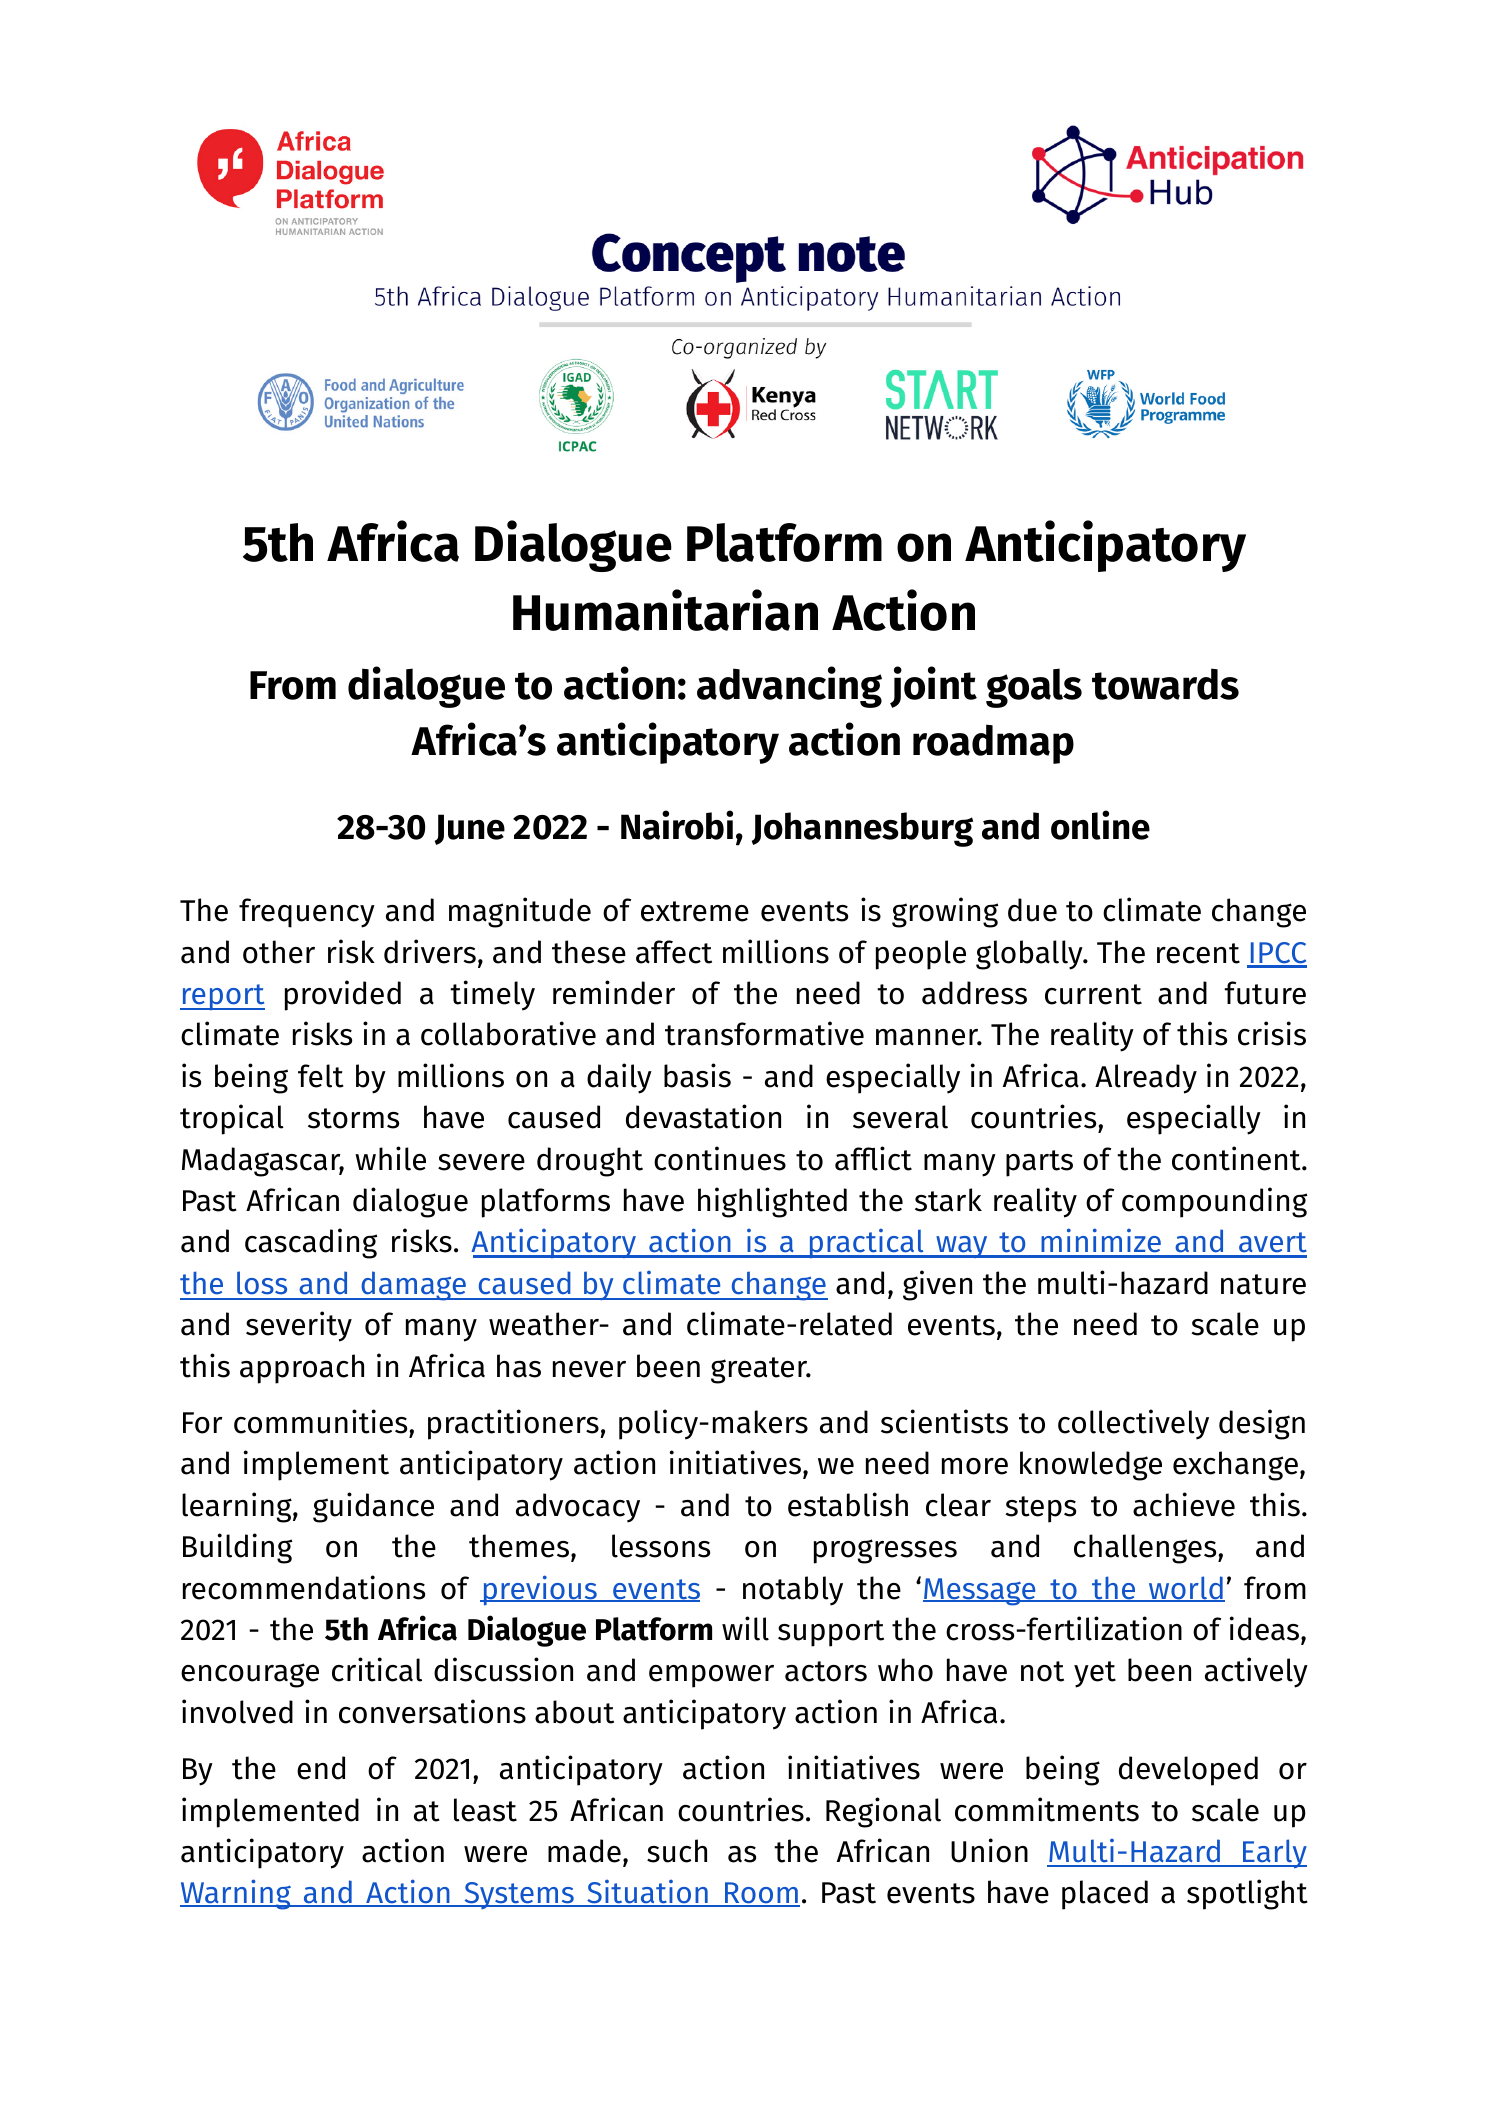 Image resolution: width=1490 pixels, height=2105 pixels. Describe the element at coordinates (1165, 684) in the screenshot. I see `towards` at that location.
